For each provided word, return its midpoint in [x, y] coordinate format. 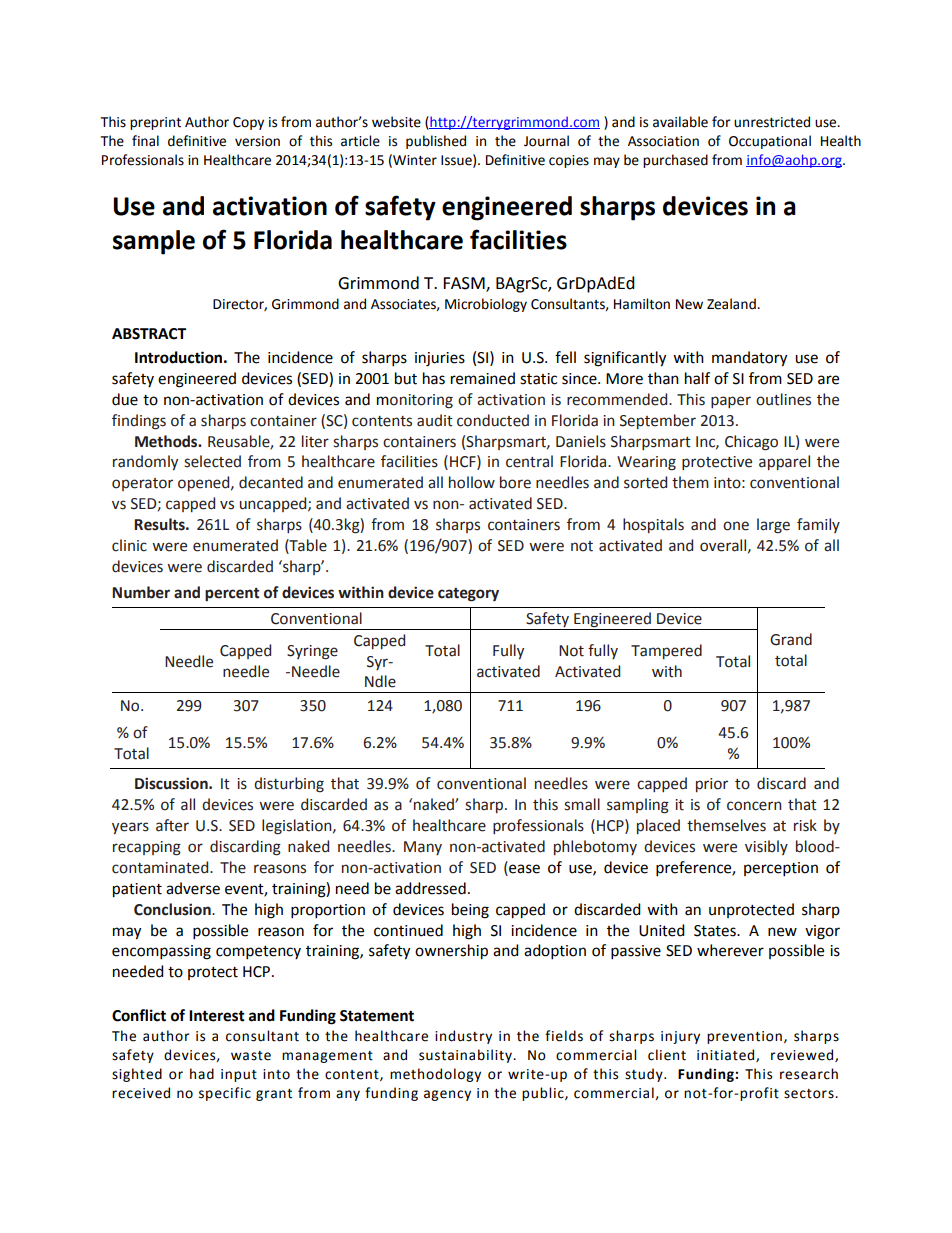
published [436, 142]
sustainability [466, 1056]
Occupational [770, 142]
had [202, 1074]
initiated [727, 1055]
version [257, 141]
